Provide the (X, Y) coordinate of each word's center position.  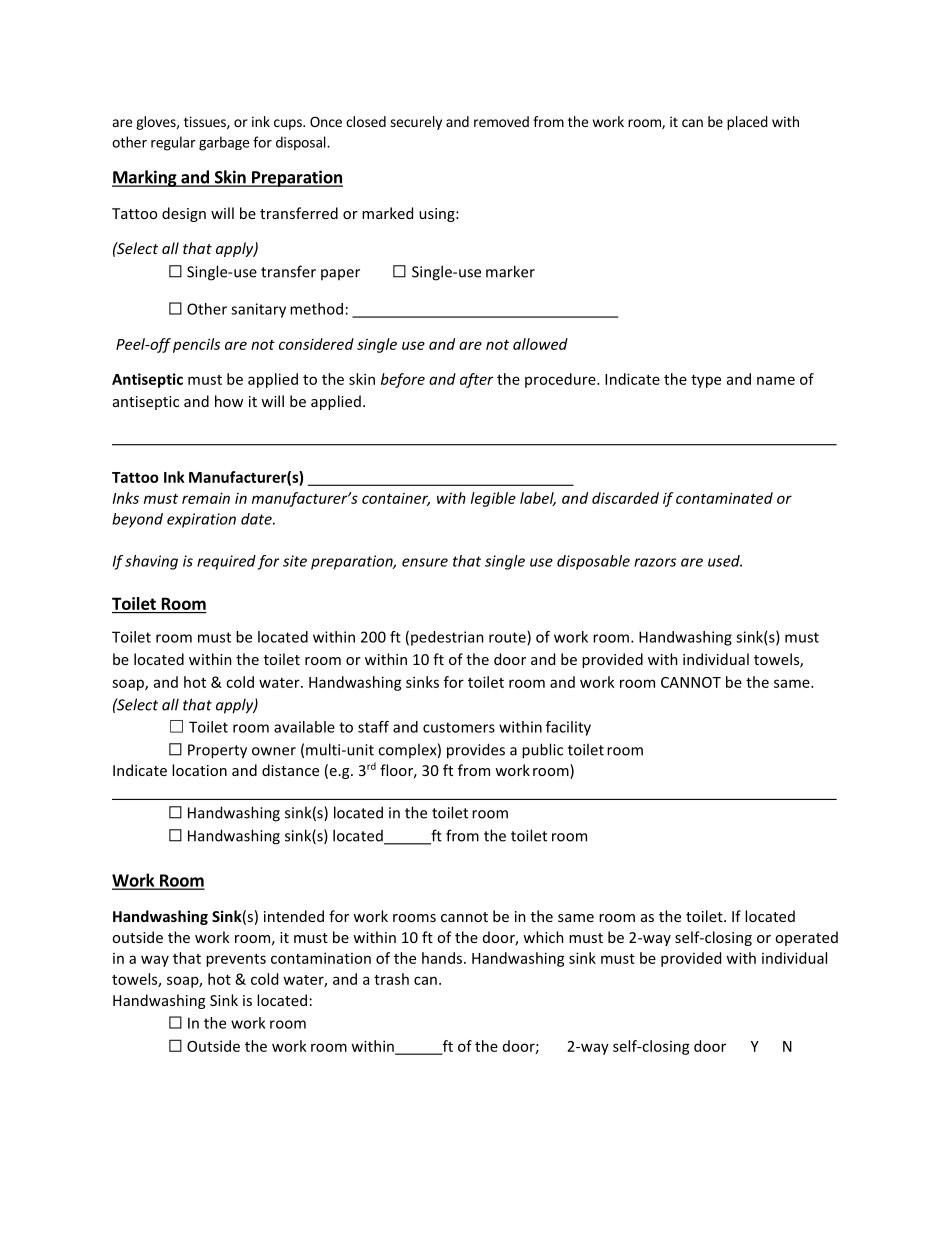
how (229, 401)
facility (568, 728)
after (476, 380)
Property (217, 751)
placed (747, 123)
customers (459, 727)
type (706, 381)
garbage (224, 143)
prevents (236, 960)
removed (501, 121)
